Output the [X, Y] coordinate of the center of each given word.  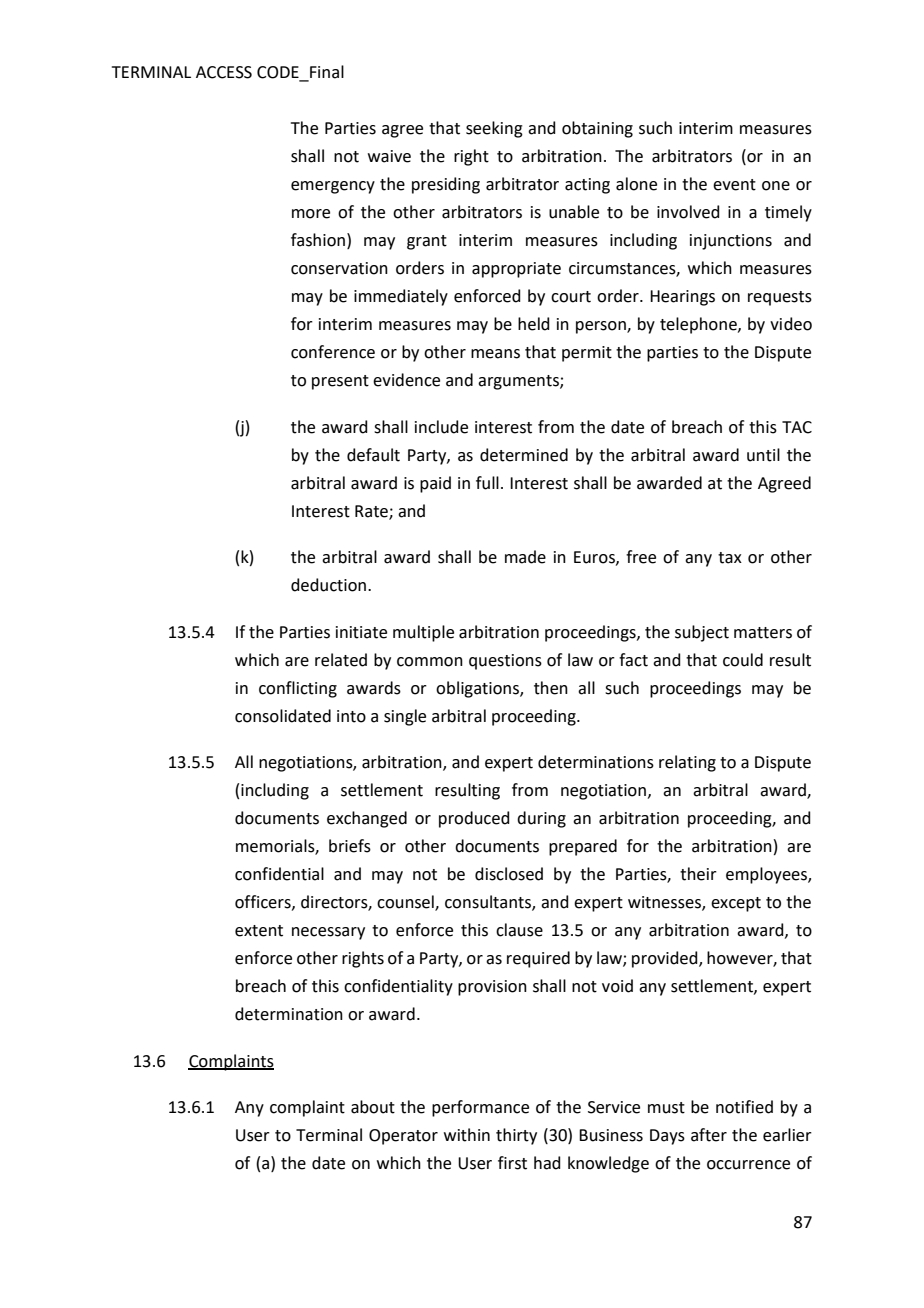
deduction [328, 585]
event [734, 185]
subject [702, 633]
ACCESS [224, 72]
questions [505, 662]
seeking [494, 129]
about [373, 1107]
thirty [516, 1136]
